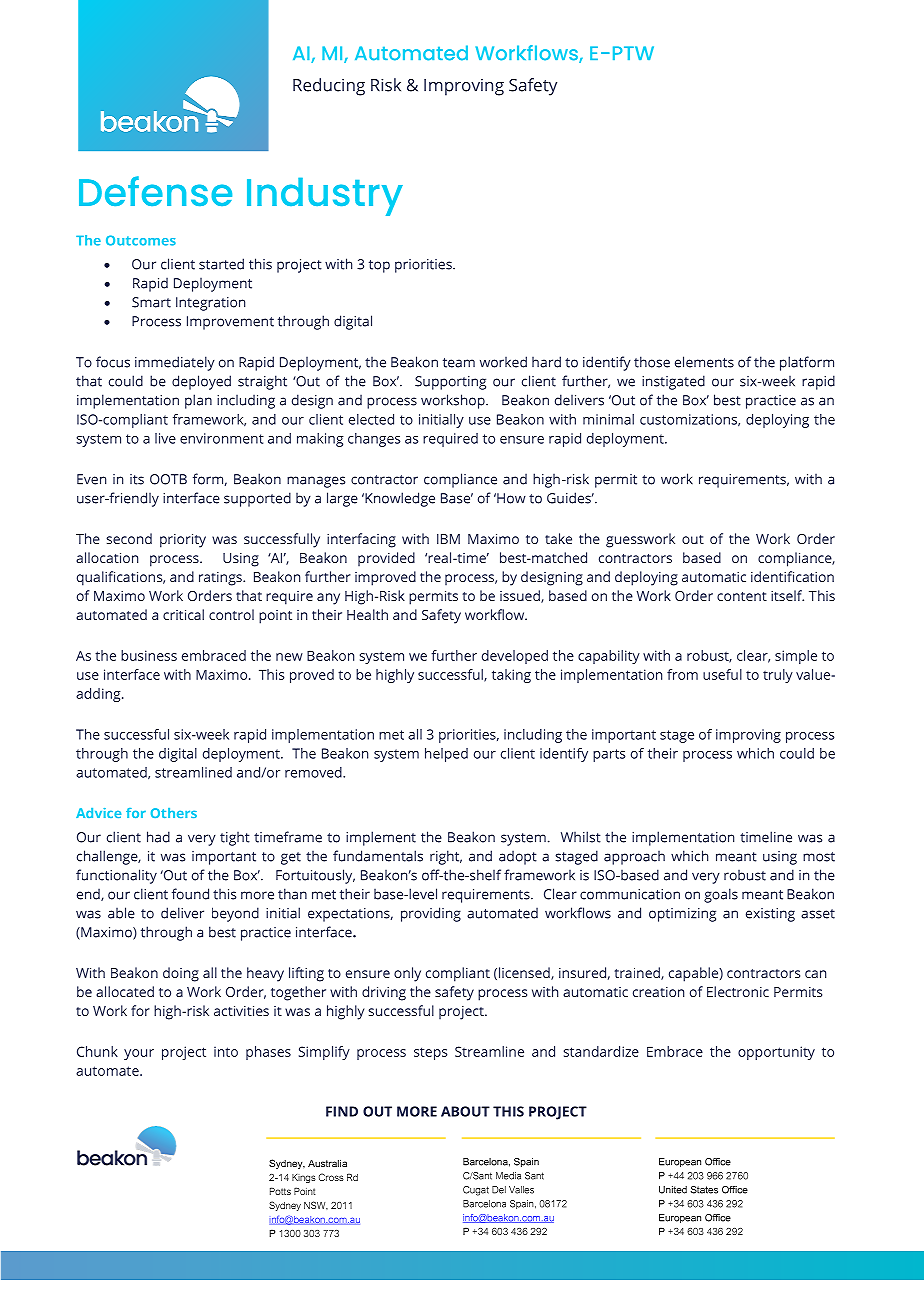 Image resolution: width=924 pixels, height=1307 pixels. Describe the element at coordinates (379, 266) in the screenshot. I see `top` at that location.
